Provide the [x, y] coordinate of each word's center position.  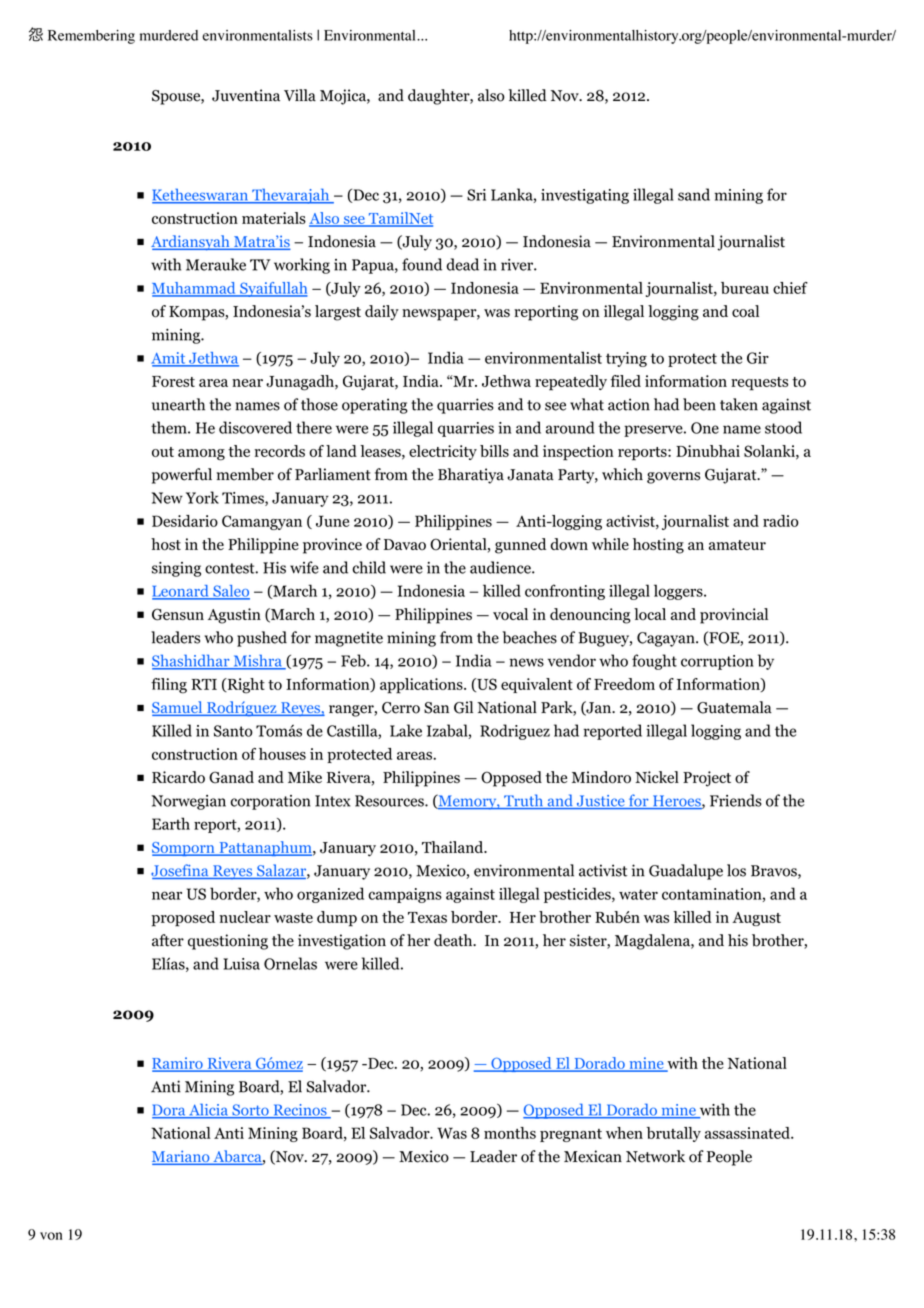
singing [176, 569]
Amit [169, 359]
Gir [758, 358]
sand [694, 194]
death [454, 940]
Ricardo [178, 777]
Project [707, 779]
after [168, 940]
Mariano [182, 1157]
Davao [405, 545]
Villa [300, 95]
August [756, 919]
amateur [737, 545]
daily [382, 313]
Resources [390, 801]
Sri [476, 195]
